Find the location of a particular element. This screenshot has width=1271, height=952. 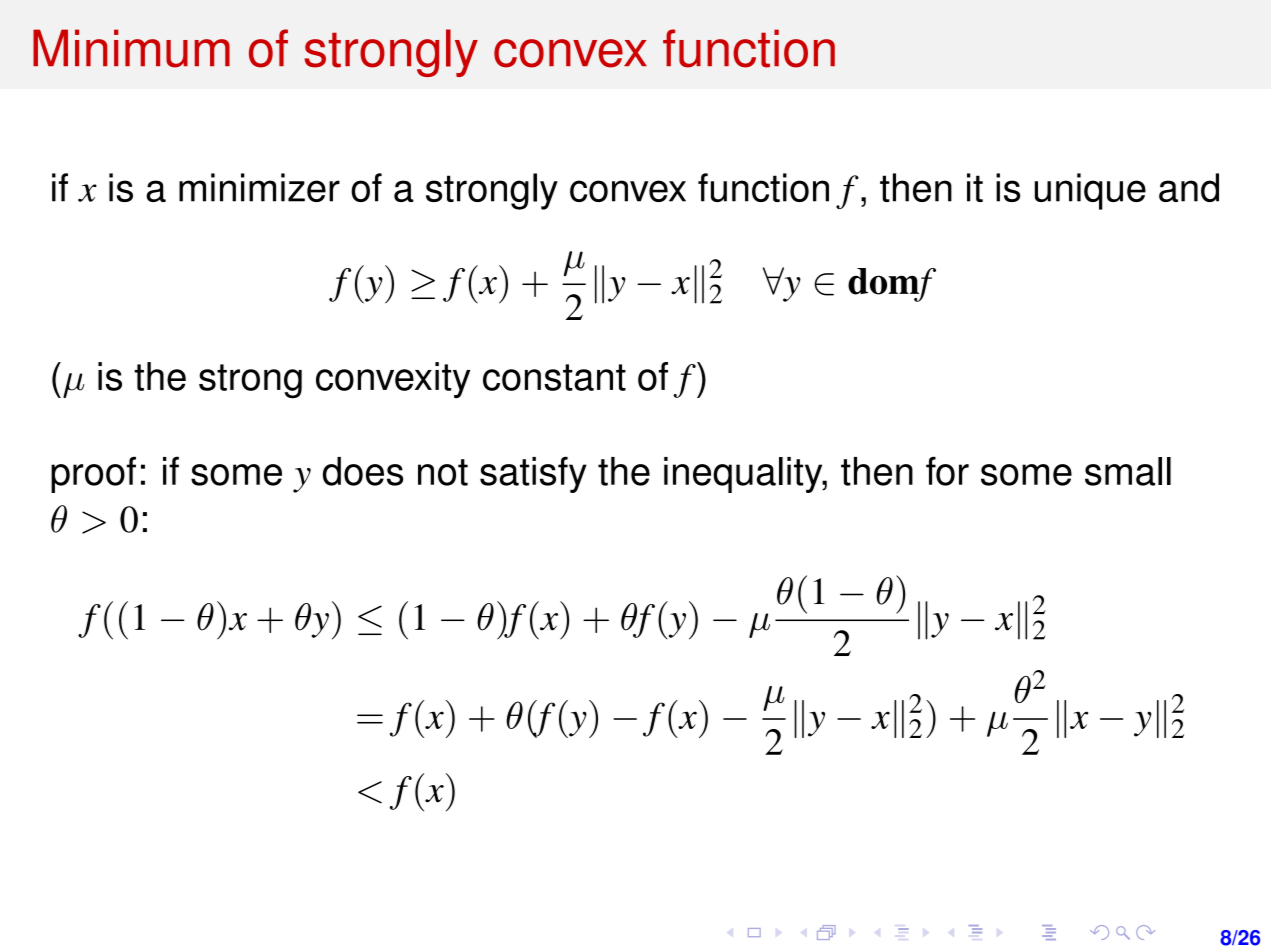

Minimum is located at coordinates (131, 48).
